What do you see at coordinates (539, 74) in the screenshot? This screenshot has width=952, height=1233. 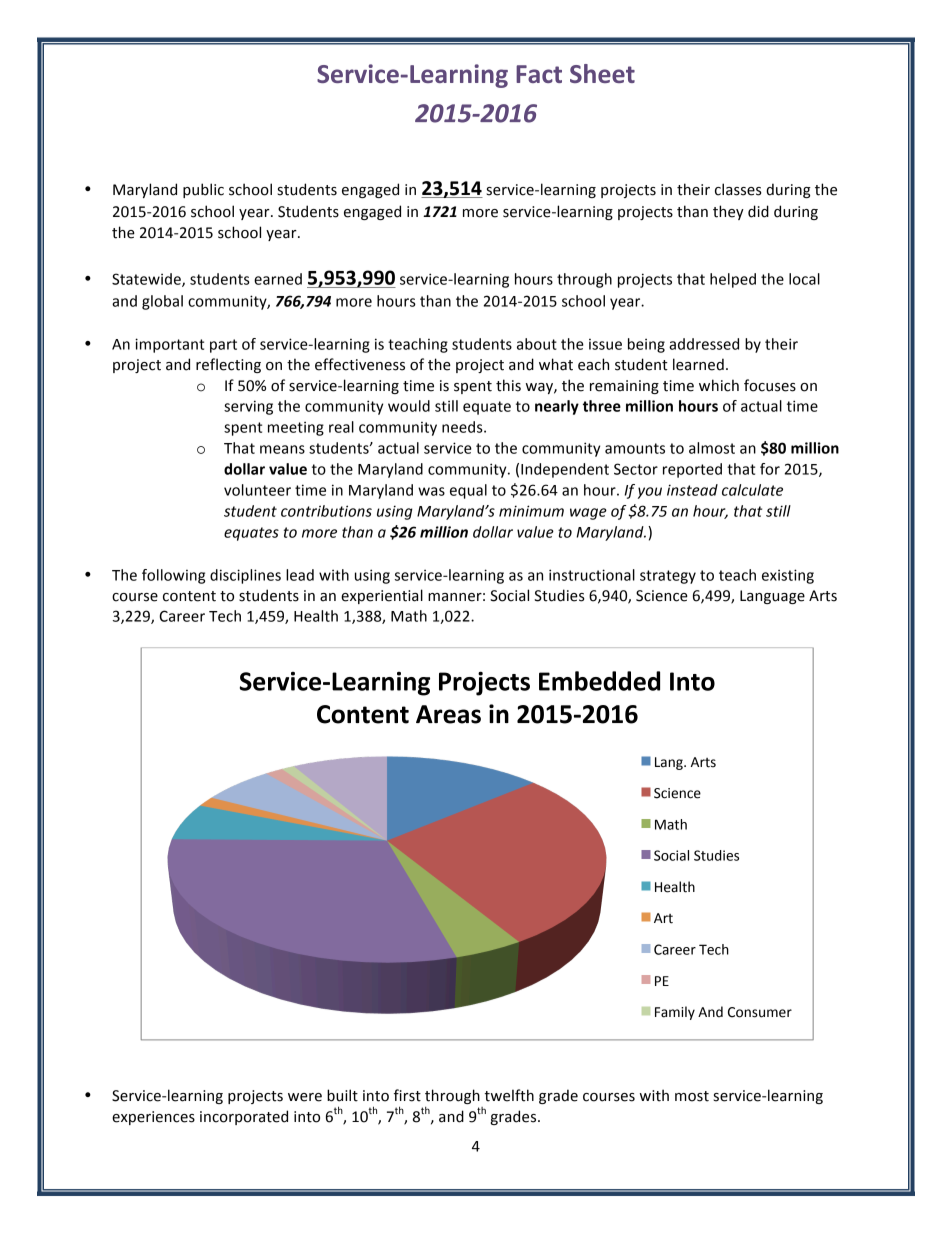 I see `Fact` at bounding box center [539, 74].
